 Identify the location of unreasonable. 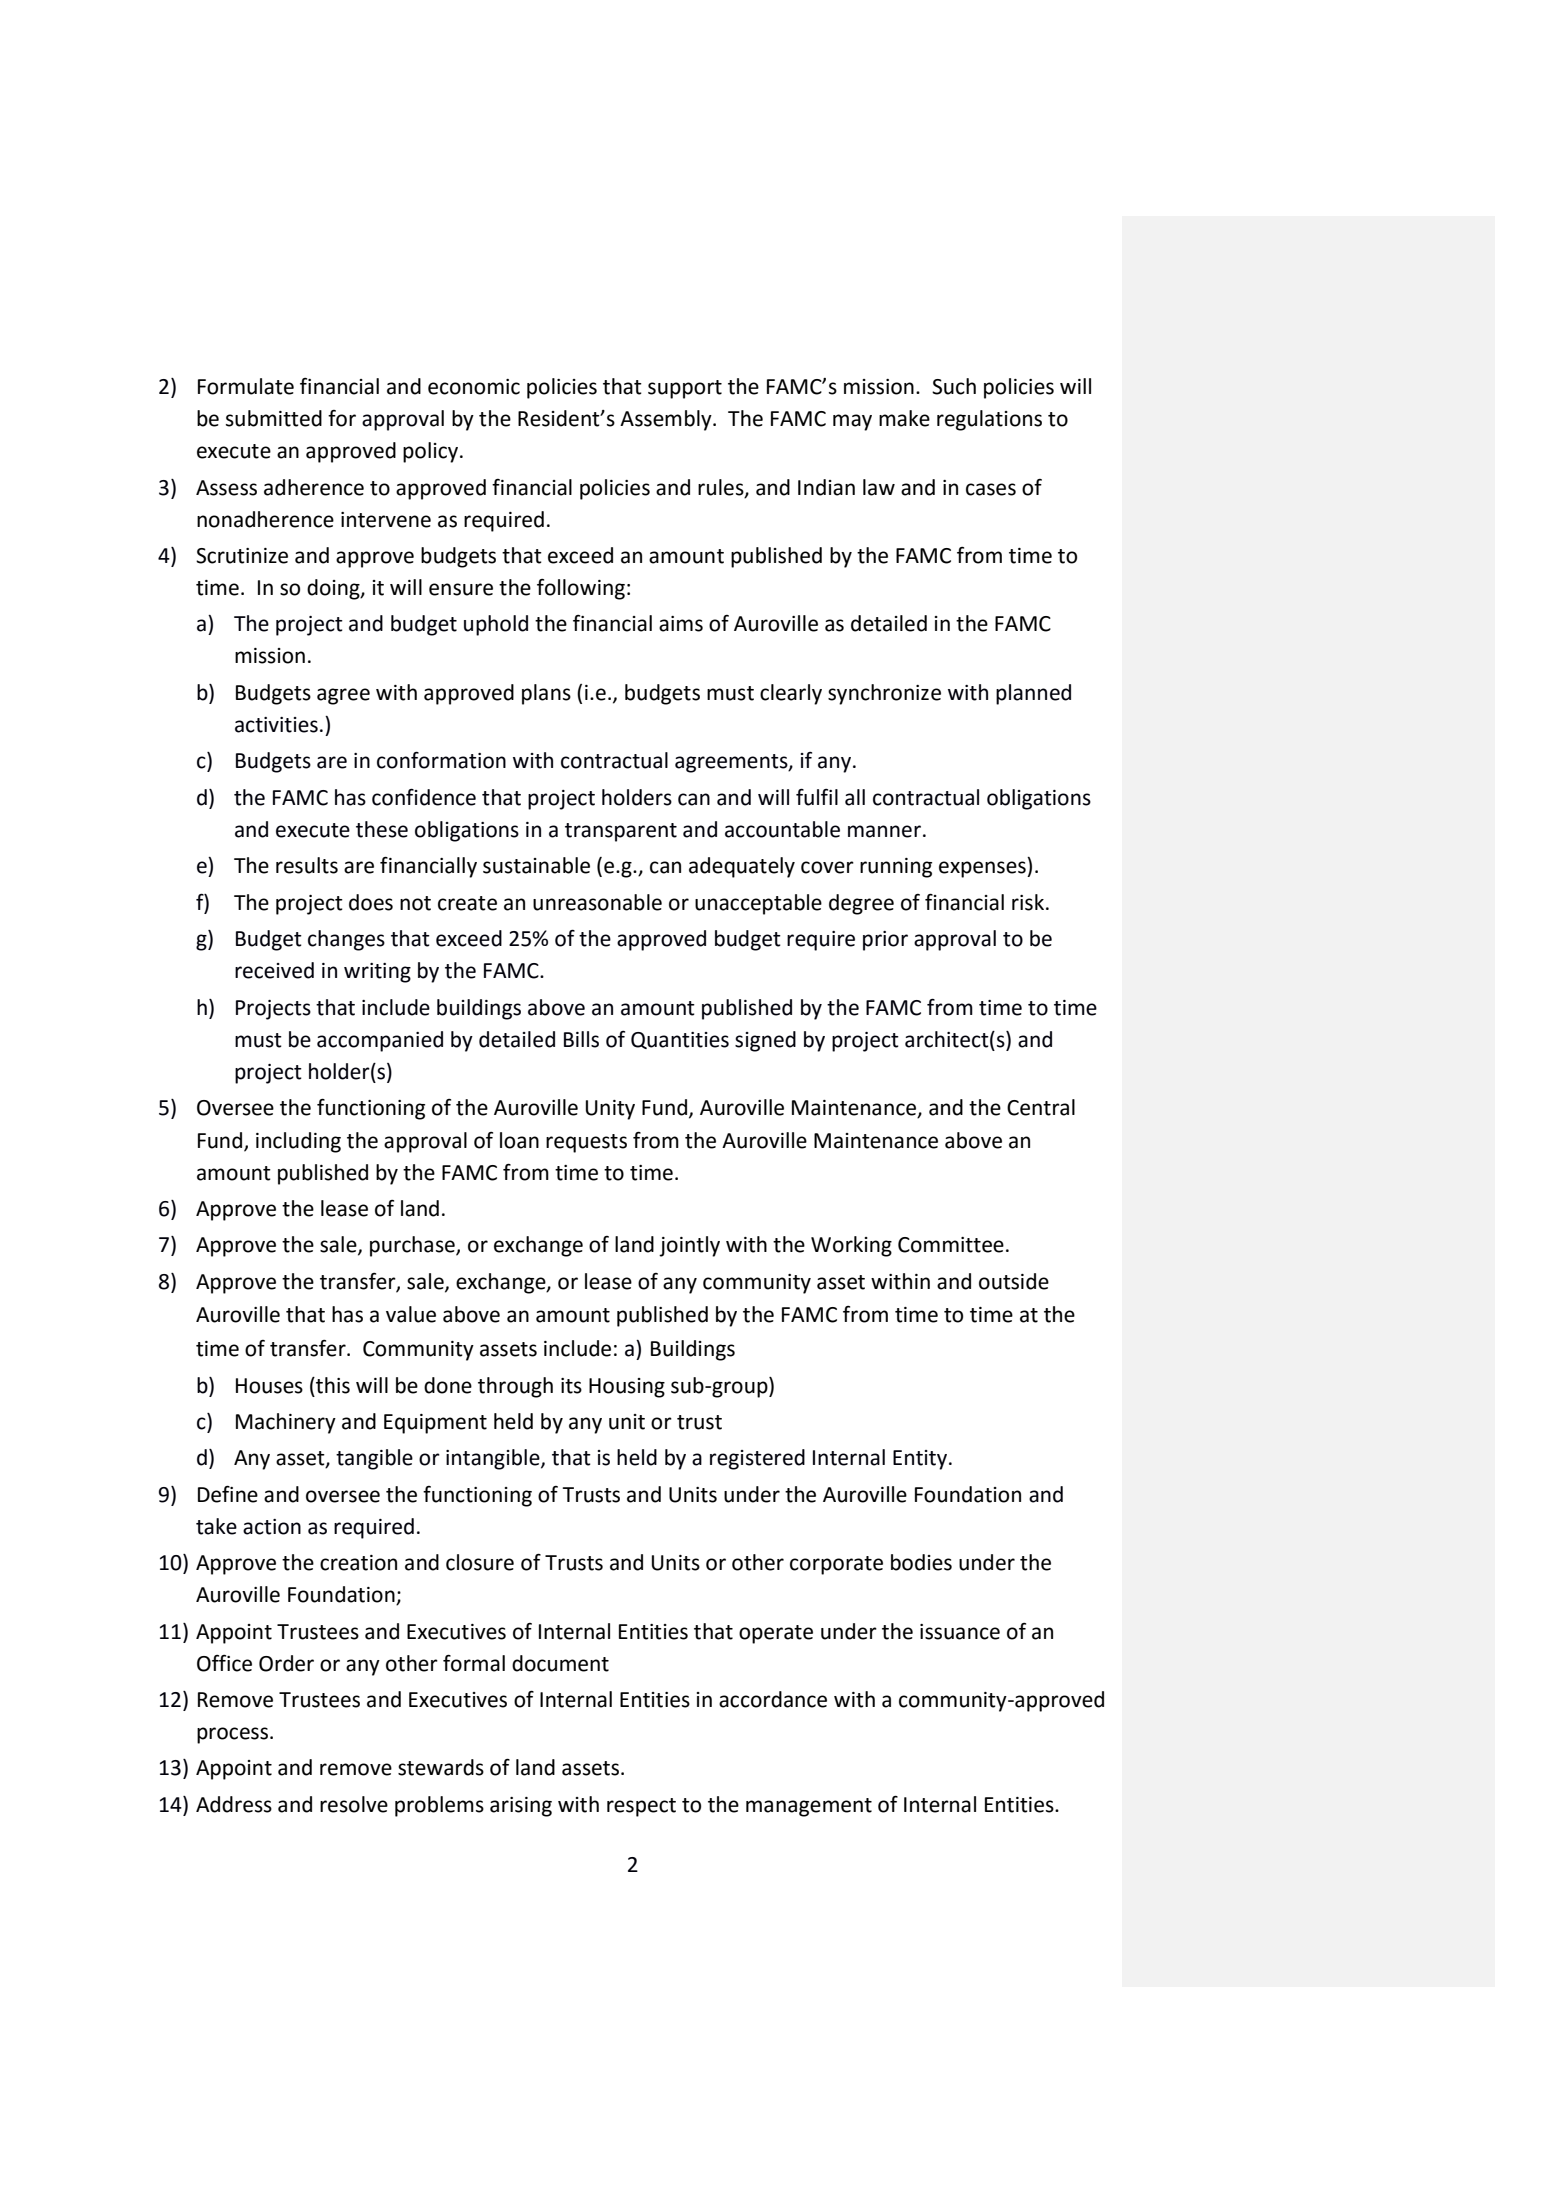
(597, 902).
